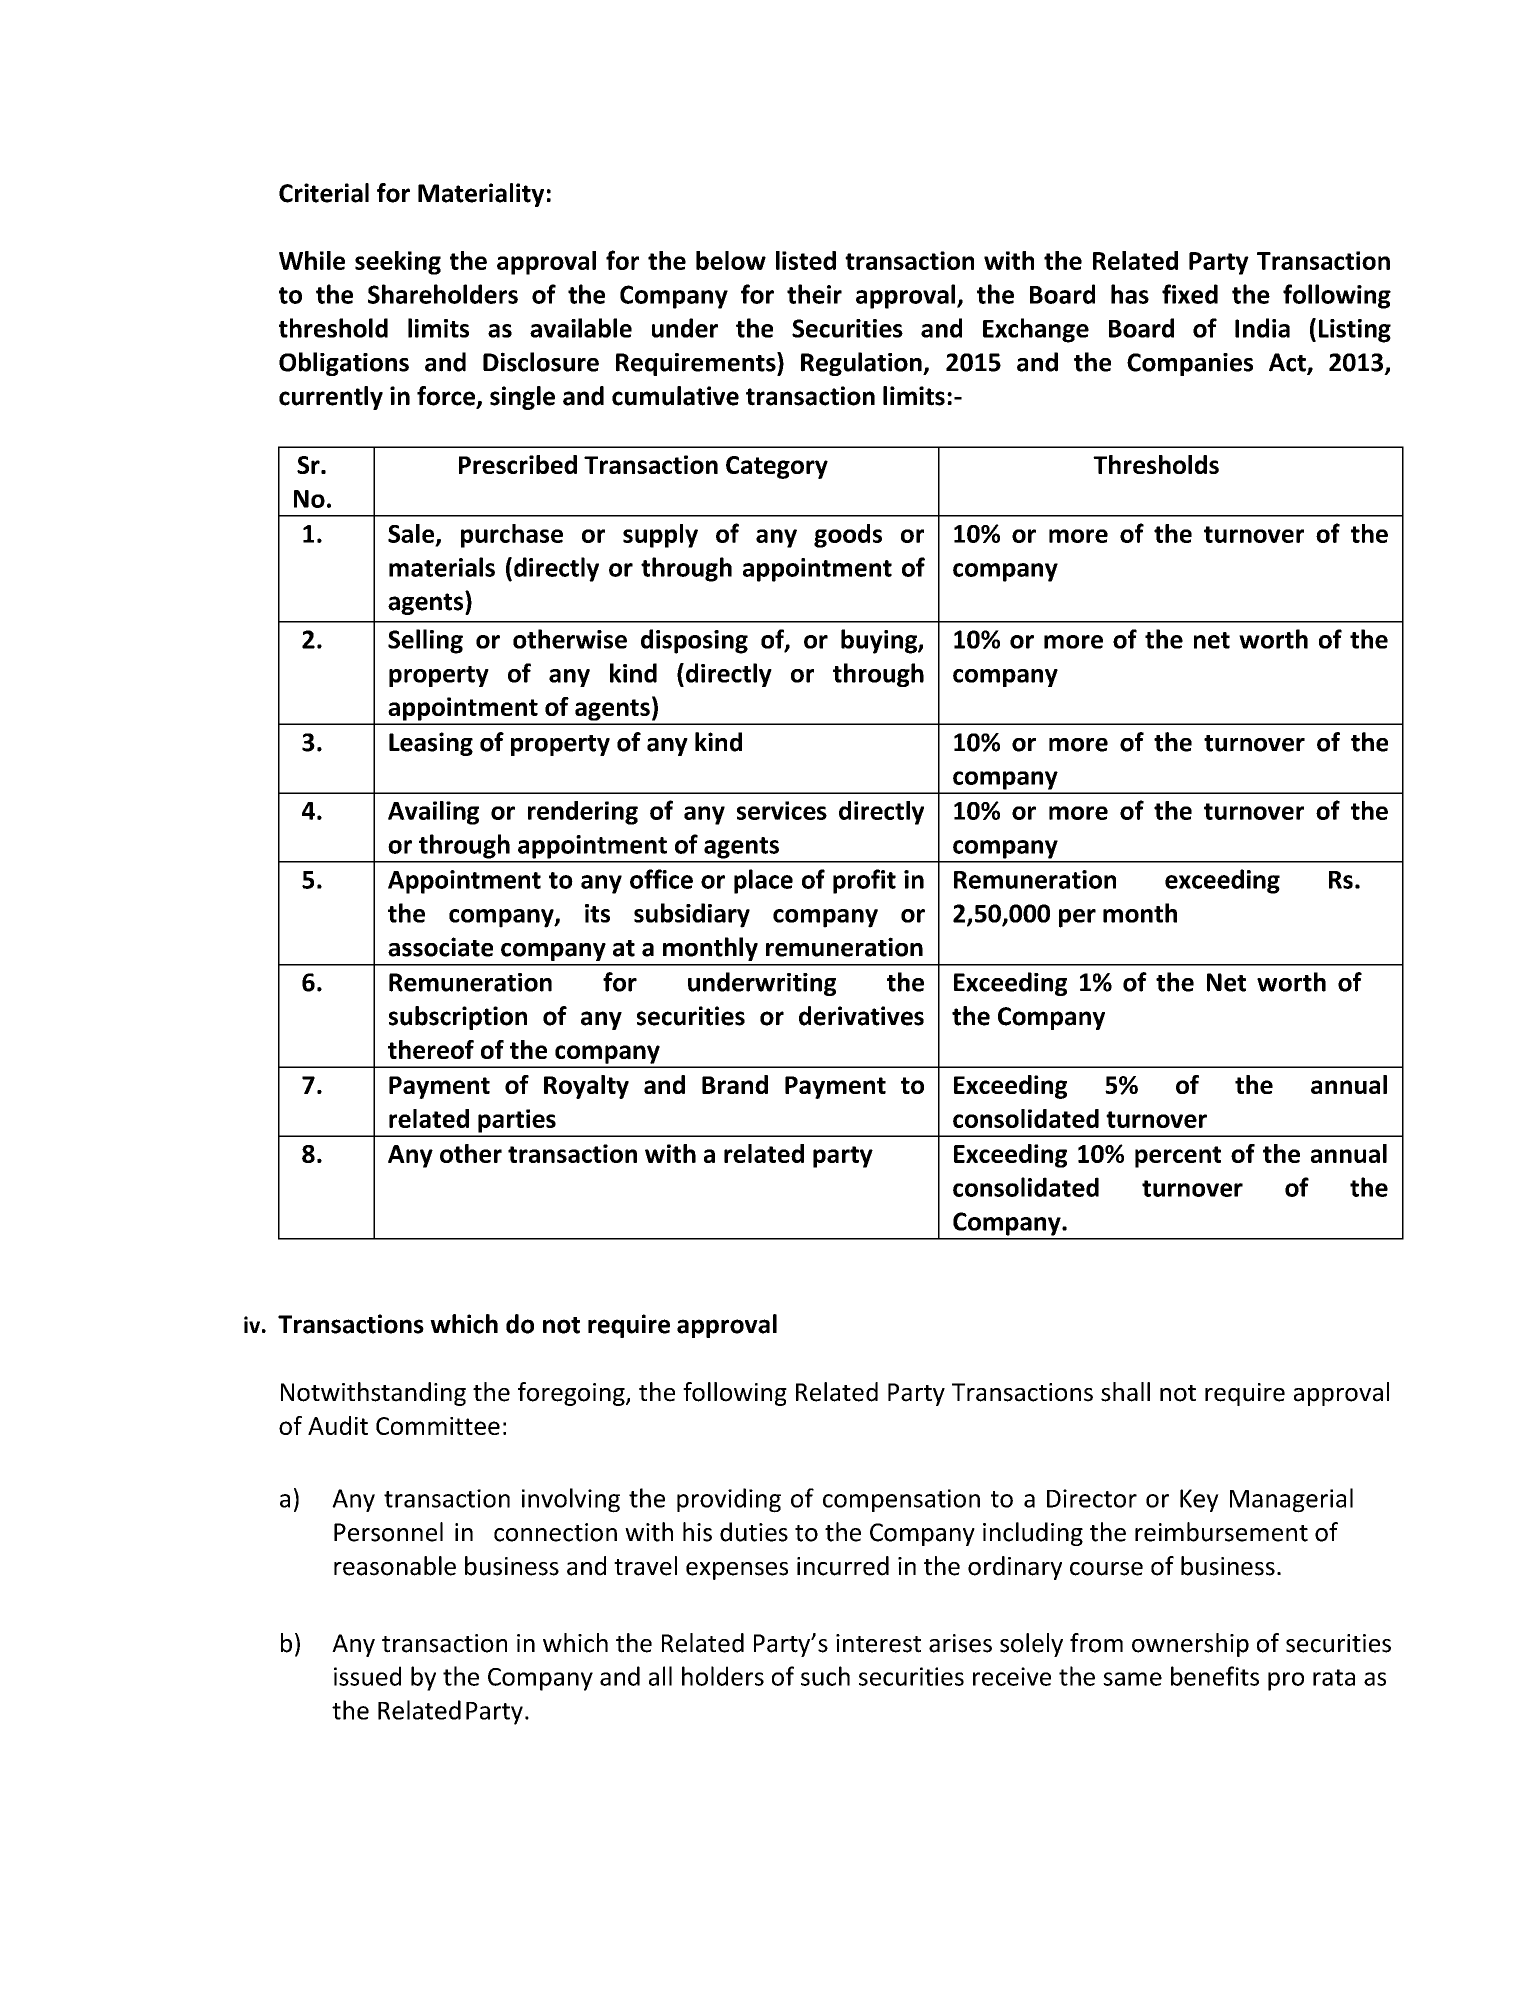 This image has width=1540, height=1993. What do you see at coordinates (1178, 1157) in the image?
I see `percent` at bounding box center [1178, 1157].
